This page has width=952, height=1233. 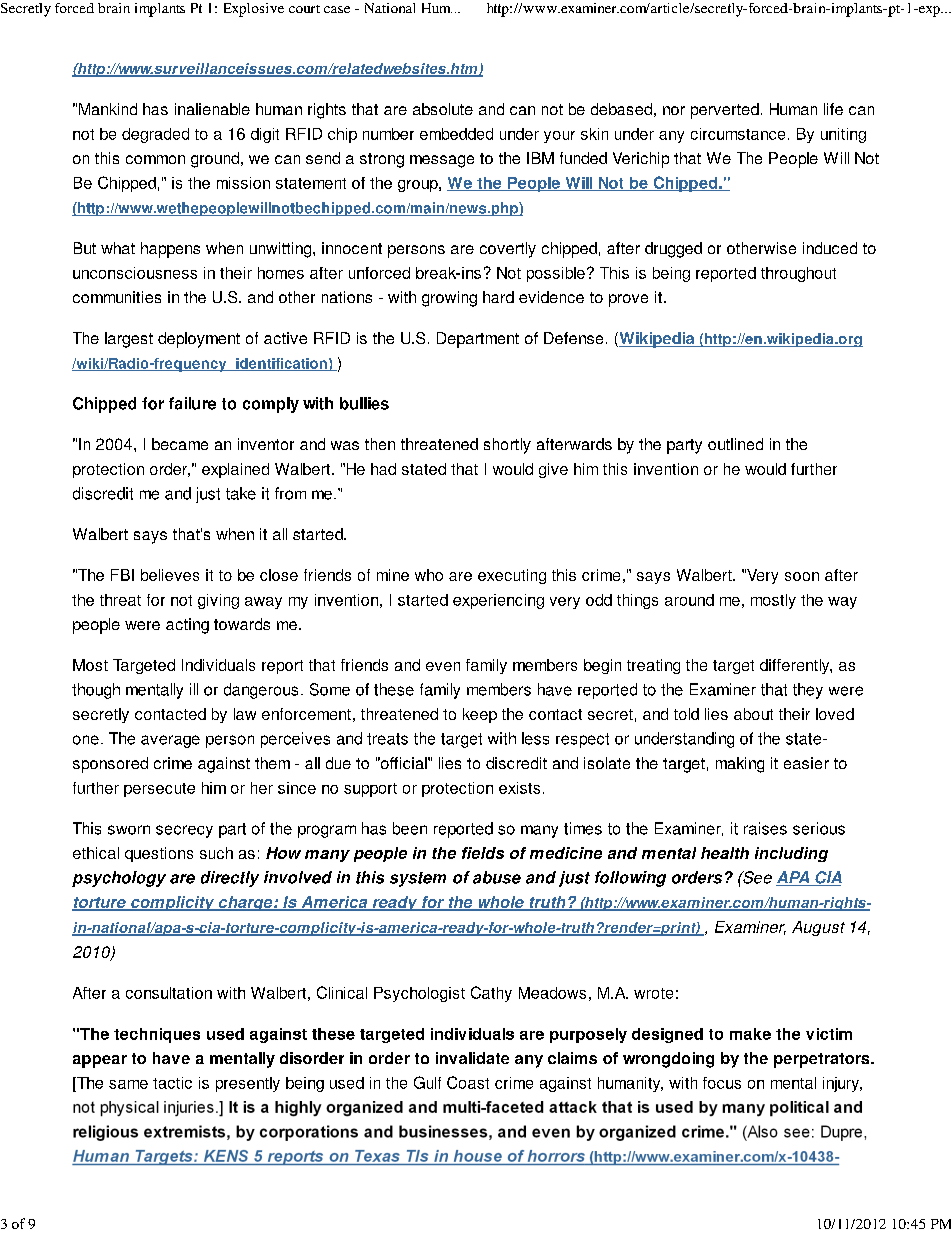 What do you see at coordinates (443, 109) in the page?
I see `absolute` at bounding box center [443, 109].
